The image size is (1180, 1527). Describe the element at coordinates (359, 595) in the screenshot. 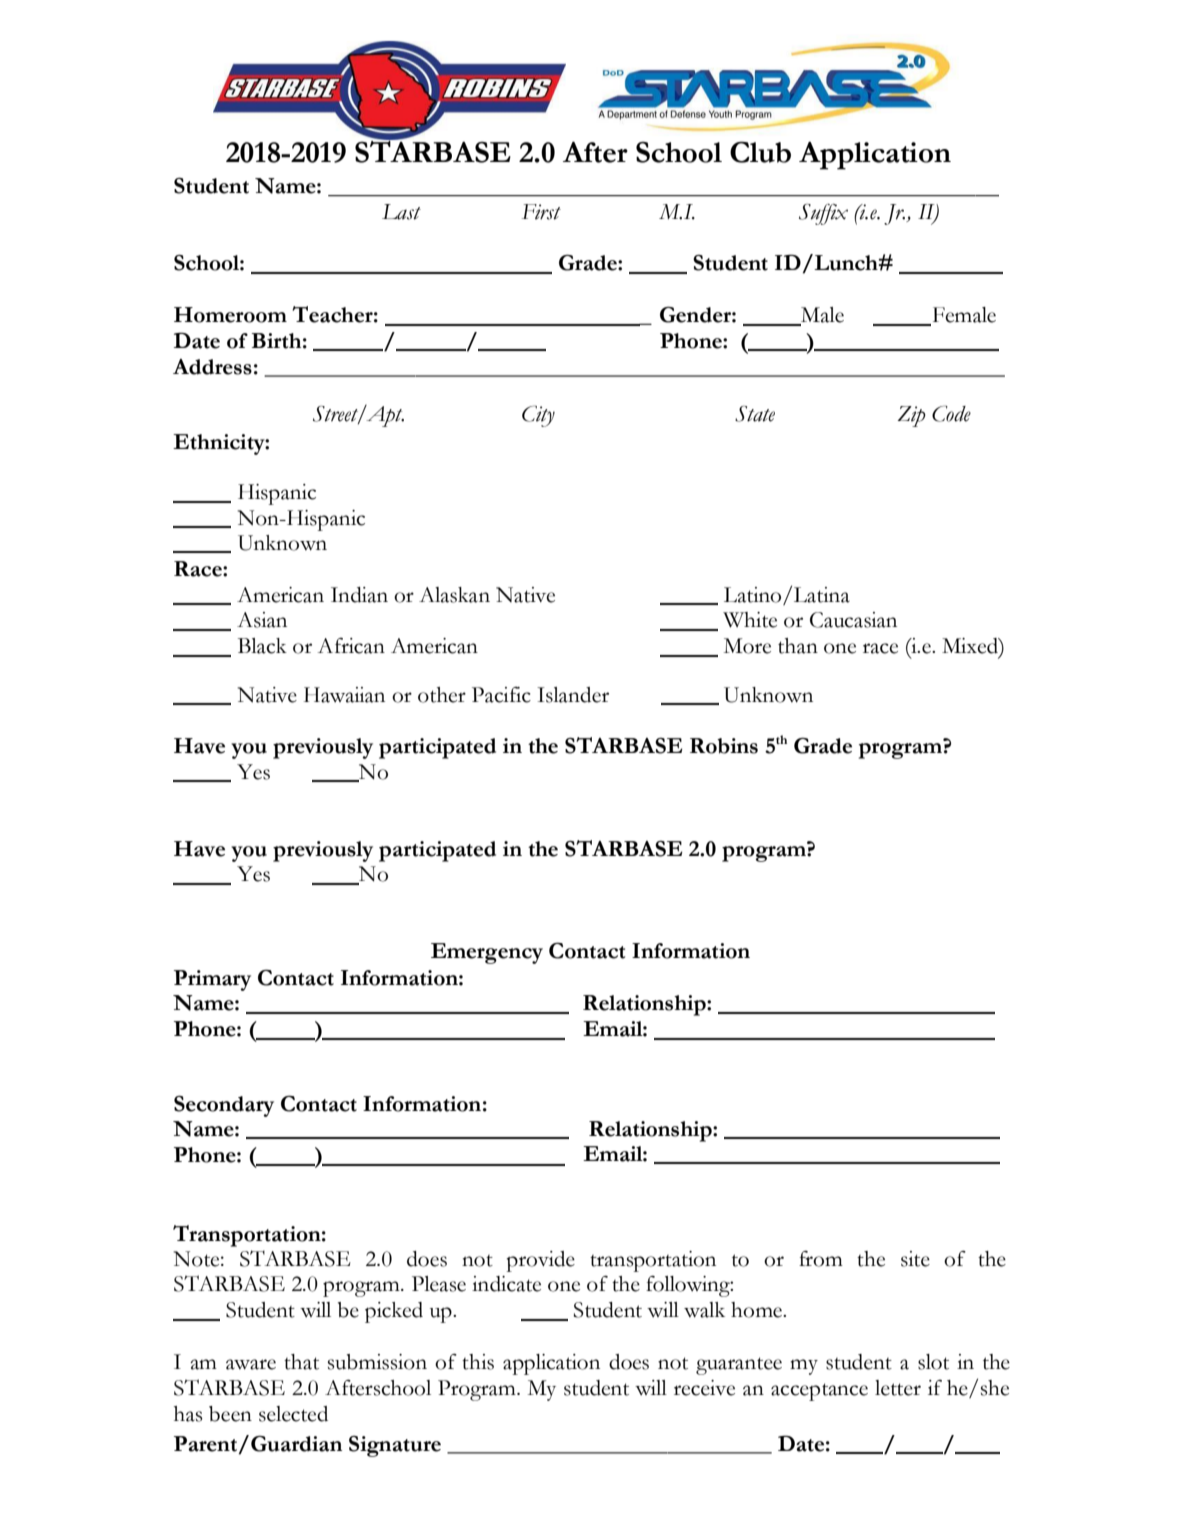

I see `Indian` at that location.
